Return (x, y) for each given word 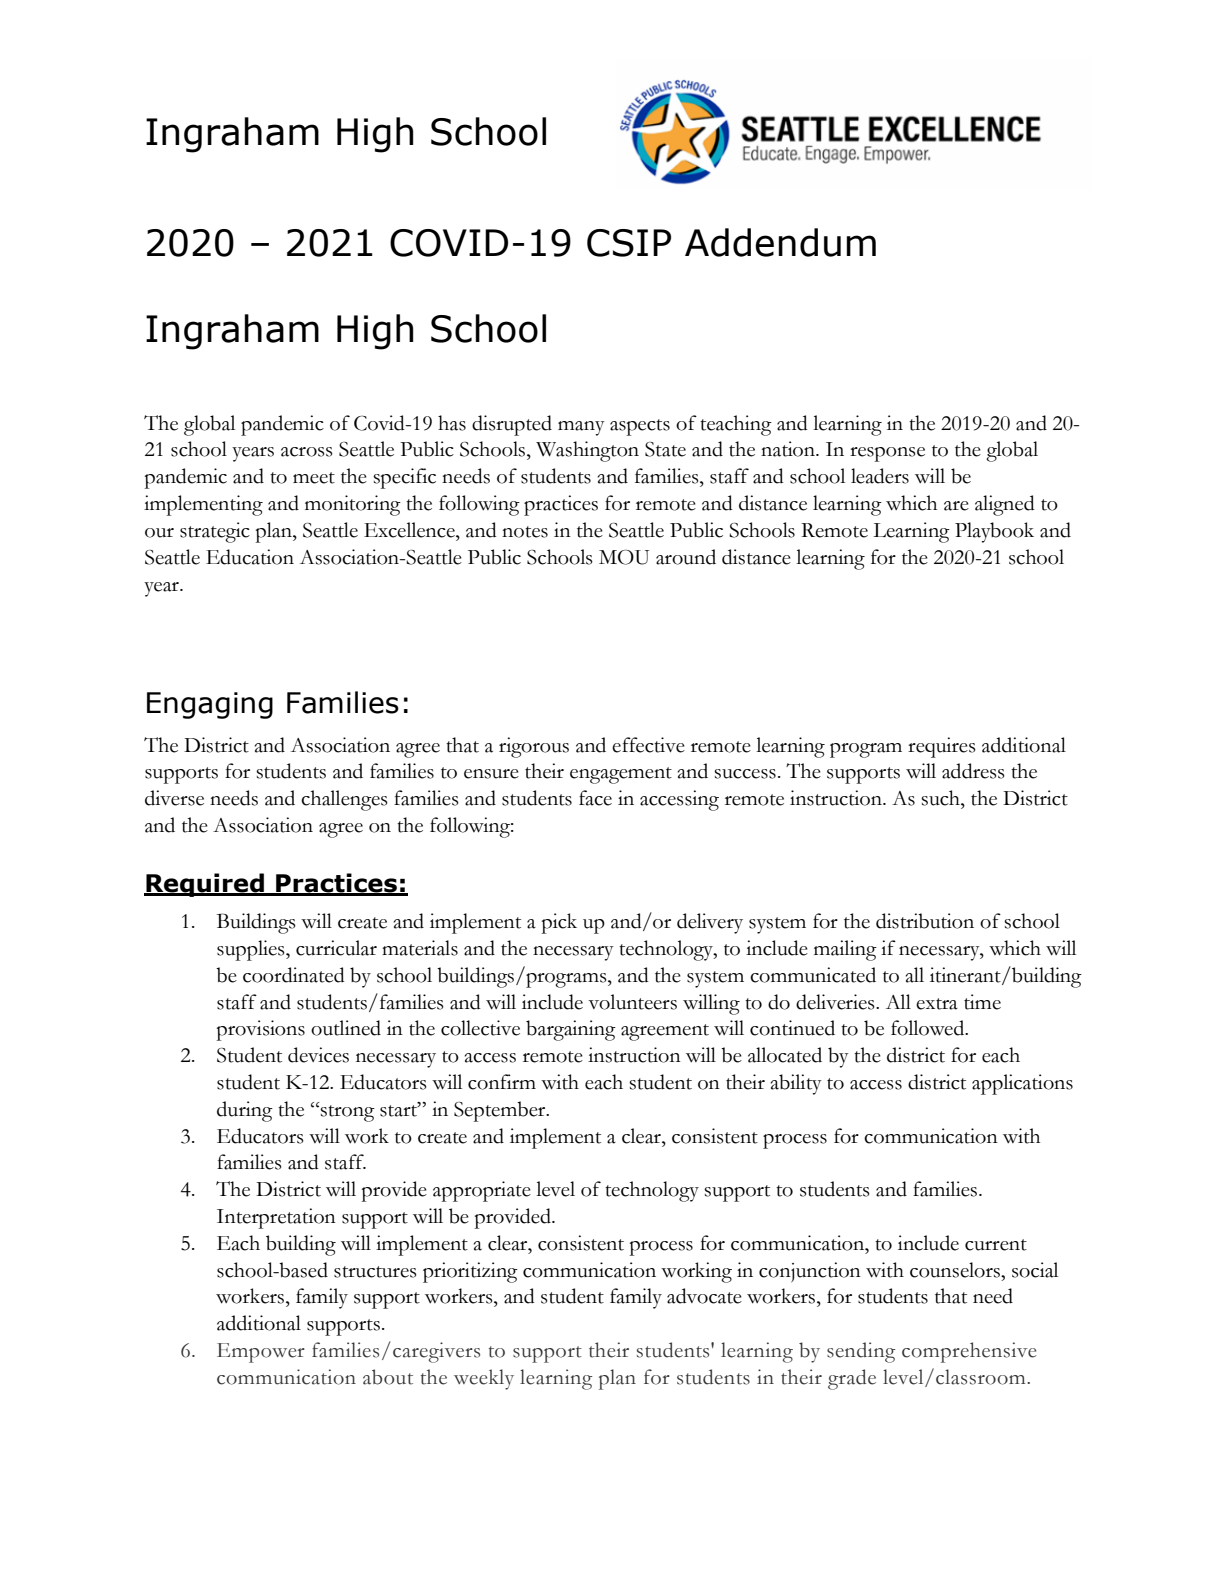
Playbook (994, 532)
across (307, 452)
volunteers (632, 1002)
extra (937, 1004)
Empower (261, 1353)
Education (250, 557)
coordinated (294, 975)
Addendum (780, 242)
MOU (624, 557)
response (887, 454)
